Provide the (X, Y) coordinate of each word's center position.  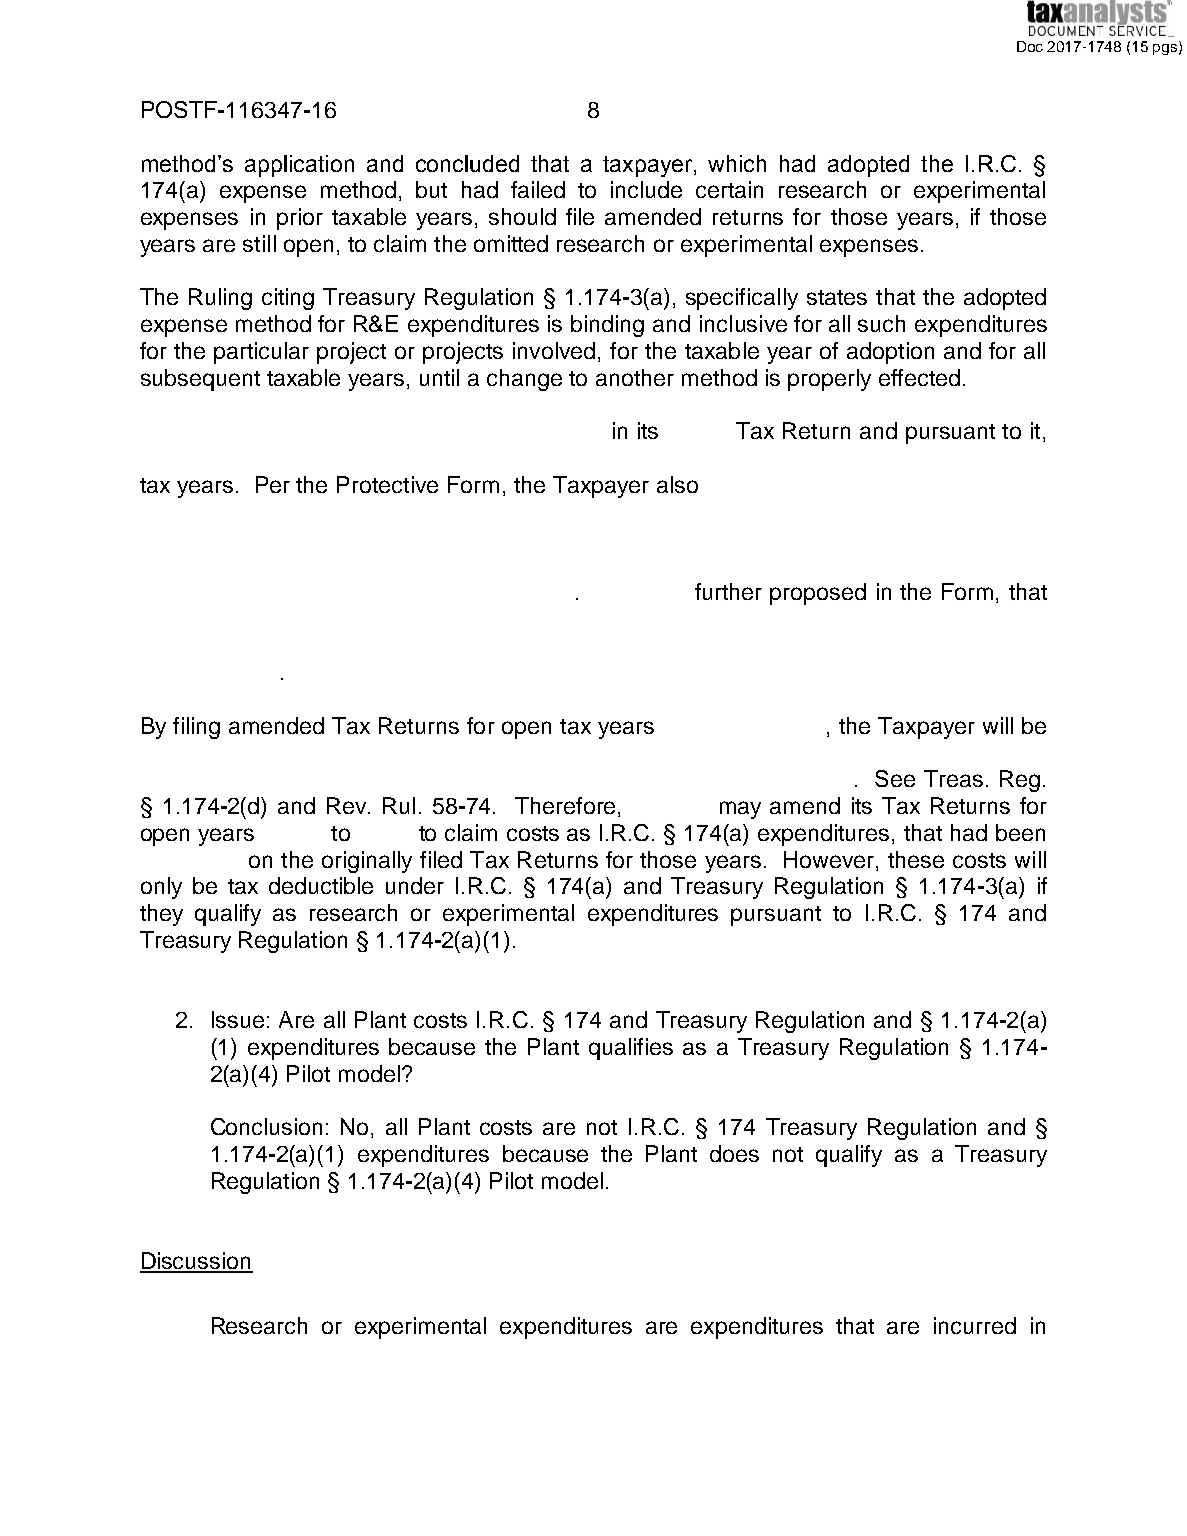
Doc (1030, 46)
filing (196, 728)
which (737, 163)
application (299, 166)
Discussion (196, 1262)
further (728, 591)
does (734, 1153)
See (895, 778)
